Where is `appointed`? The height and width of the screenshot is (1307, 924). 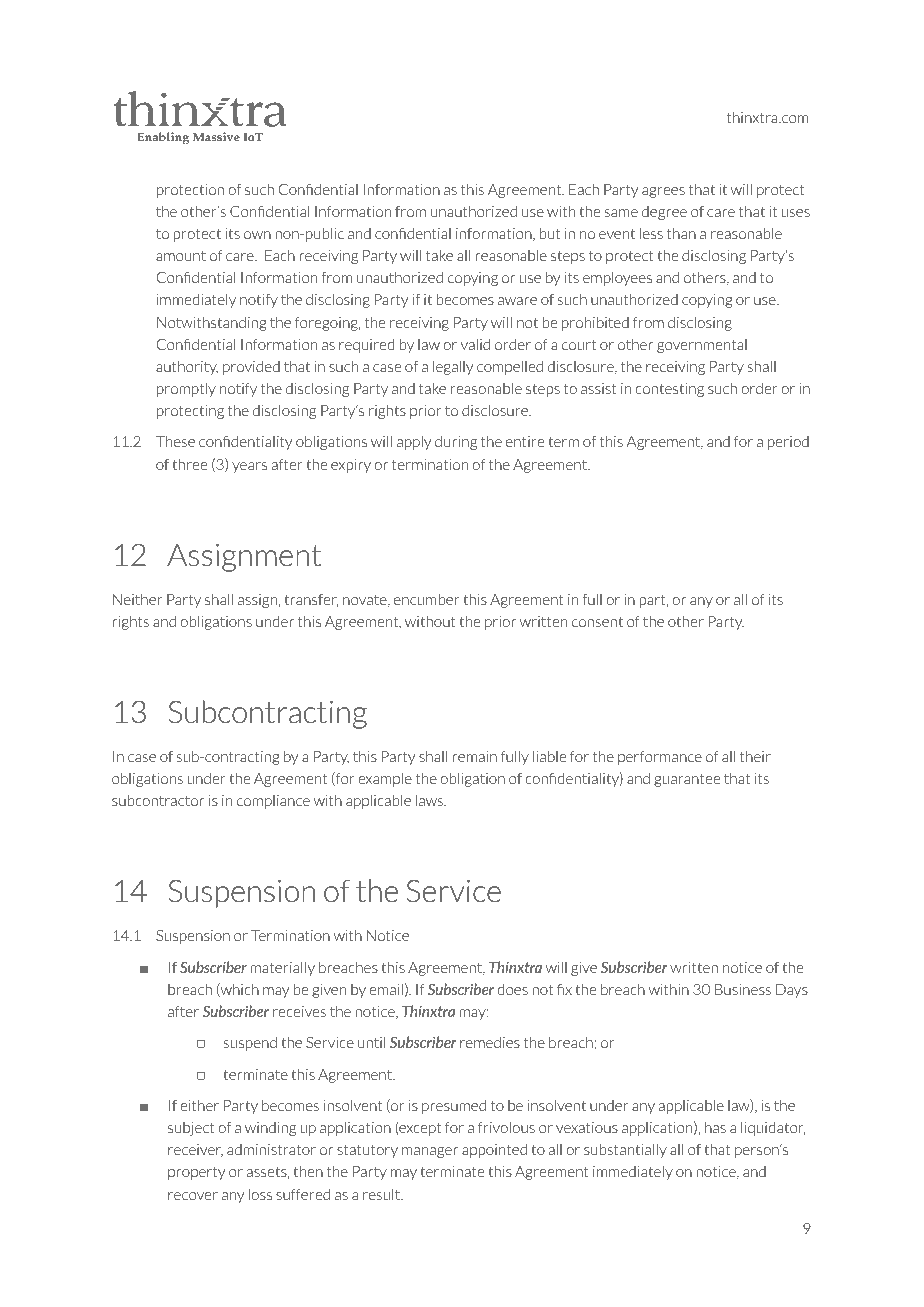
appointed is located at coordinates (494, 1150).
